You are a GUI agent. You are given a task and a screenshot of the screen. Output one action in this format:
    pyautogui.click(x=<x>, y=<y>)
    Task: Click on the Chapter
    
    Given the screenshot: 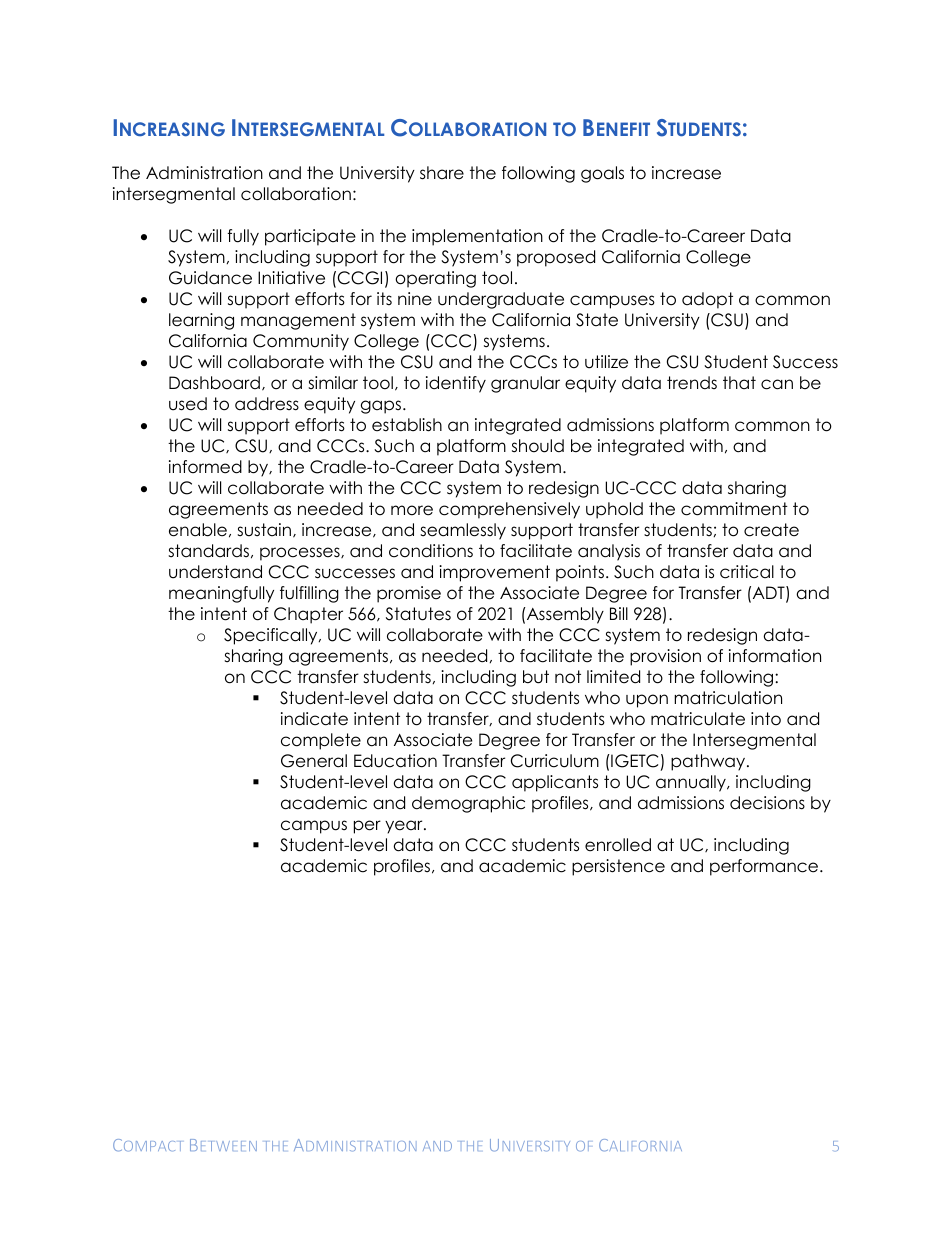 What is the action you would take?
    pyautogui.click(x=308, y=615)
